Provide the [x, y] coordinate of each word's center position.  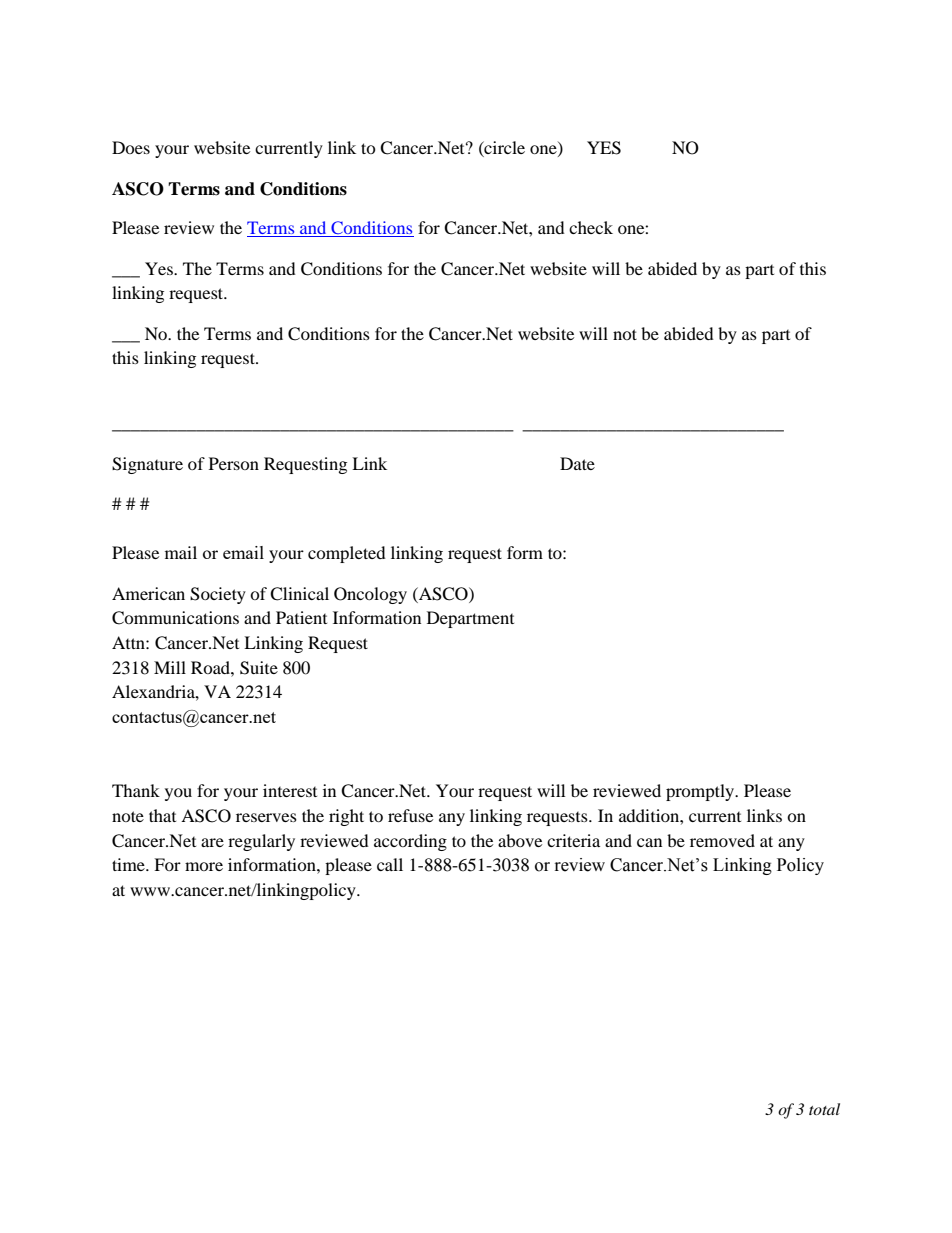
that [162, 815]
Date [577, 463]
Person [234, 463]
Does [131, 147]
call [390, 864]
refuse [410, 815]
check [591, 227]
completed [347, 554]
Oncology [370, 595]
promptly [701, 792]
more [204, 866]
